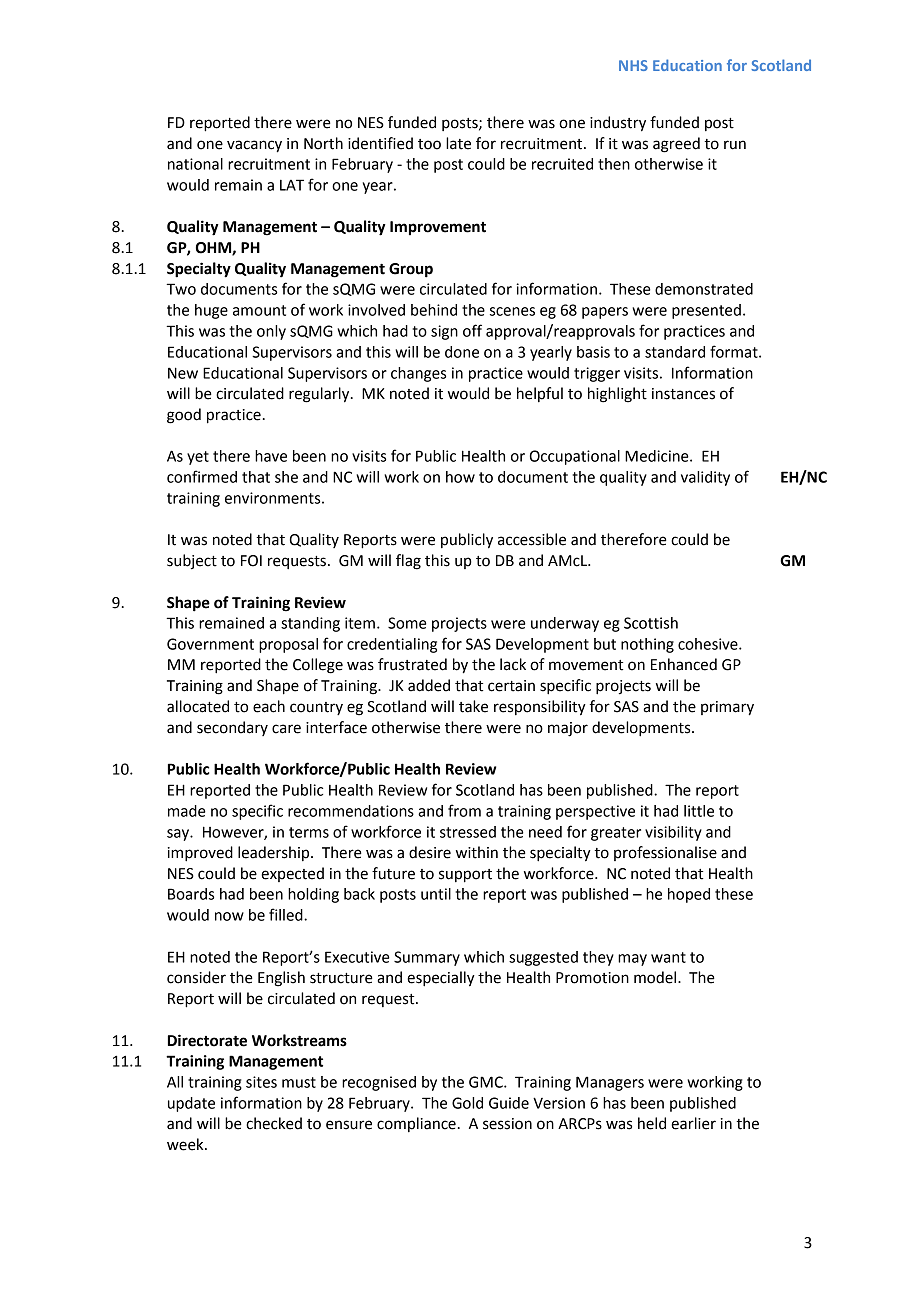 This image has height=1308, width=924. I want to click on NHS, so click(633, 65).
